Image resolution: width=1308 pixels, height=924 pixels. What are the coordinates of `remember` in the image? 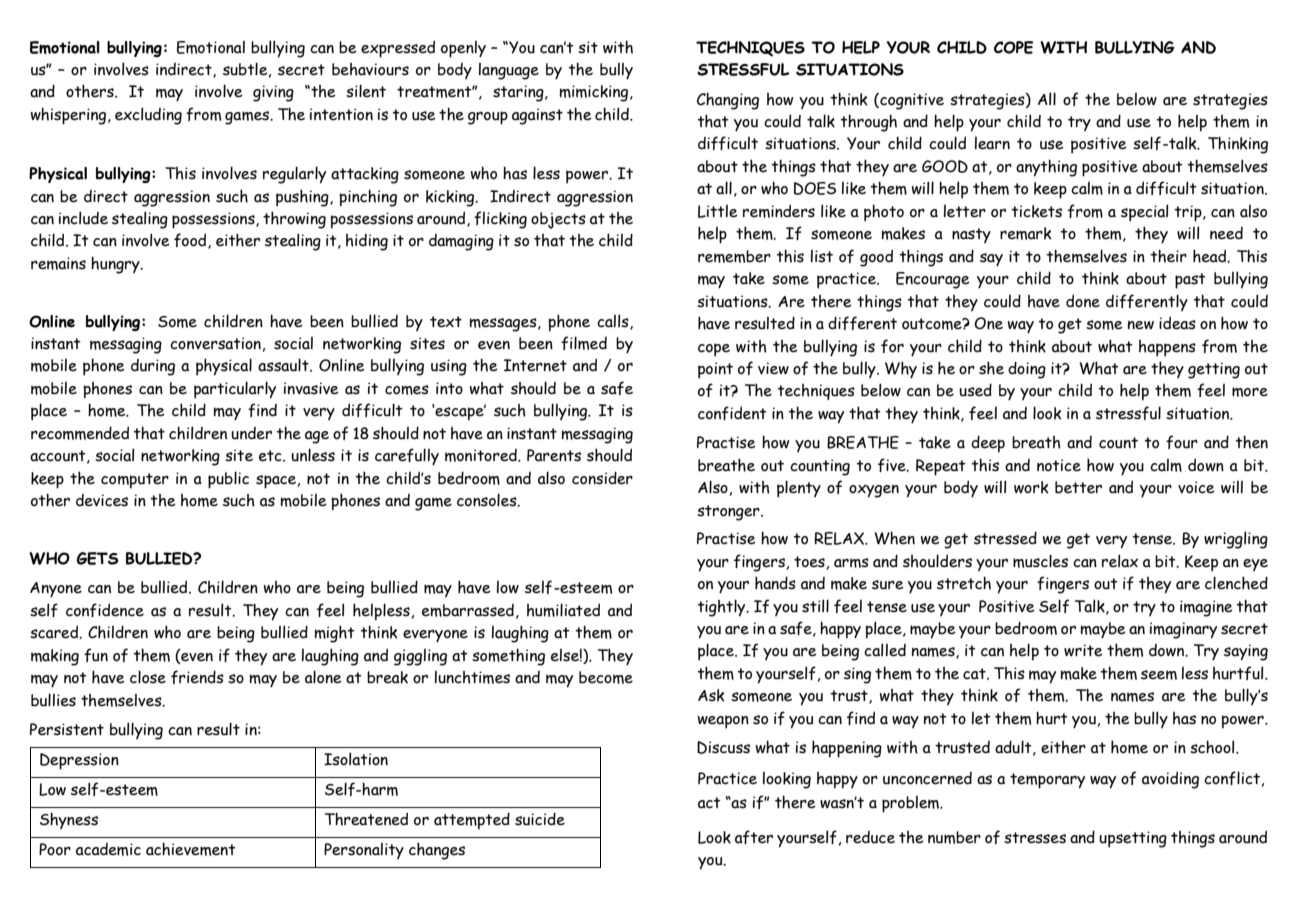 It's located at (734, 256).
